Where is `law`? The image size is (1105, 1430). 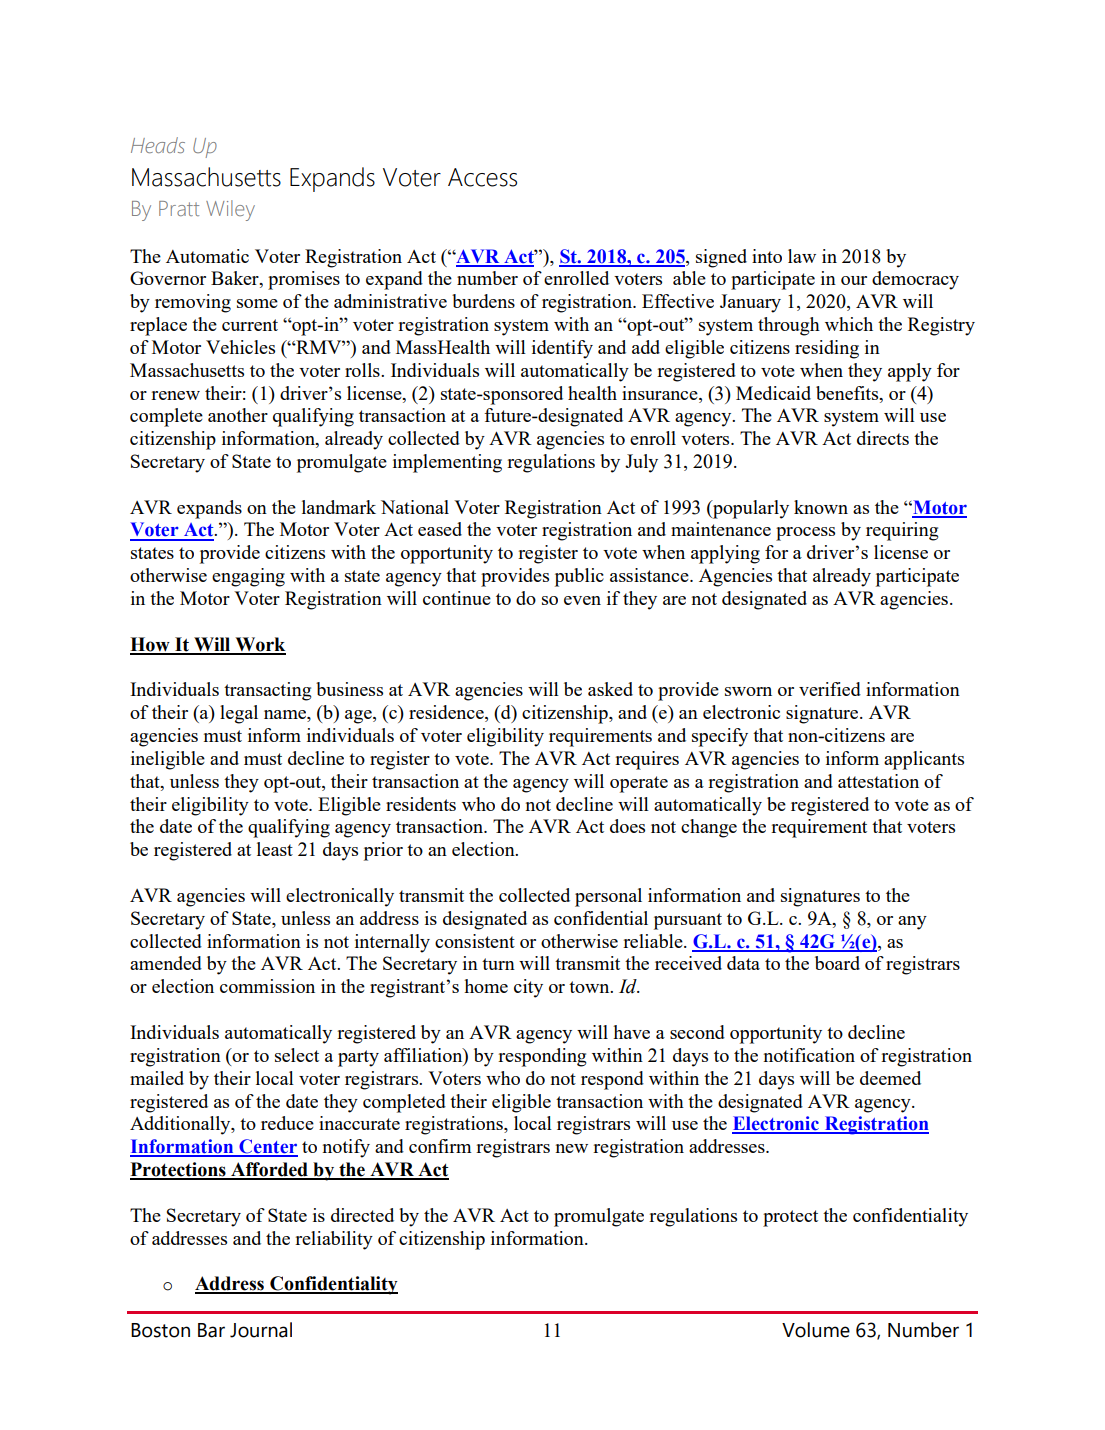
law is located at coordinates (802, 256).
